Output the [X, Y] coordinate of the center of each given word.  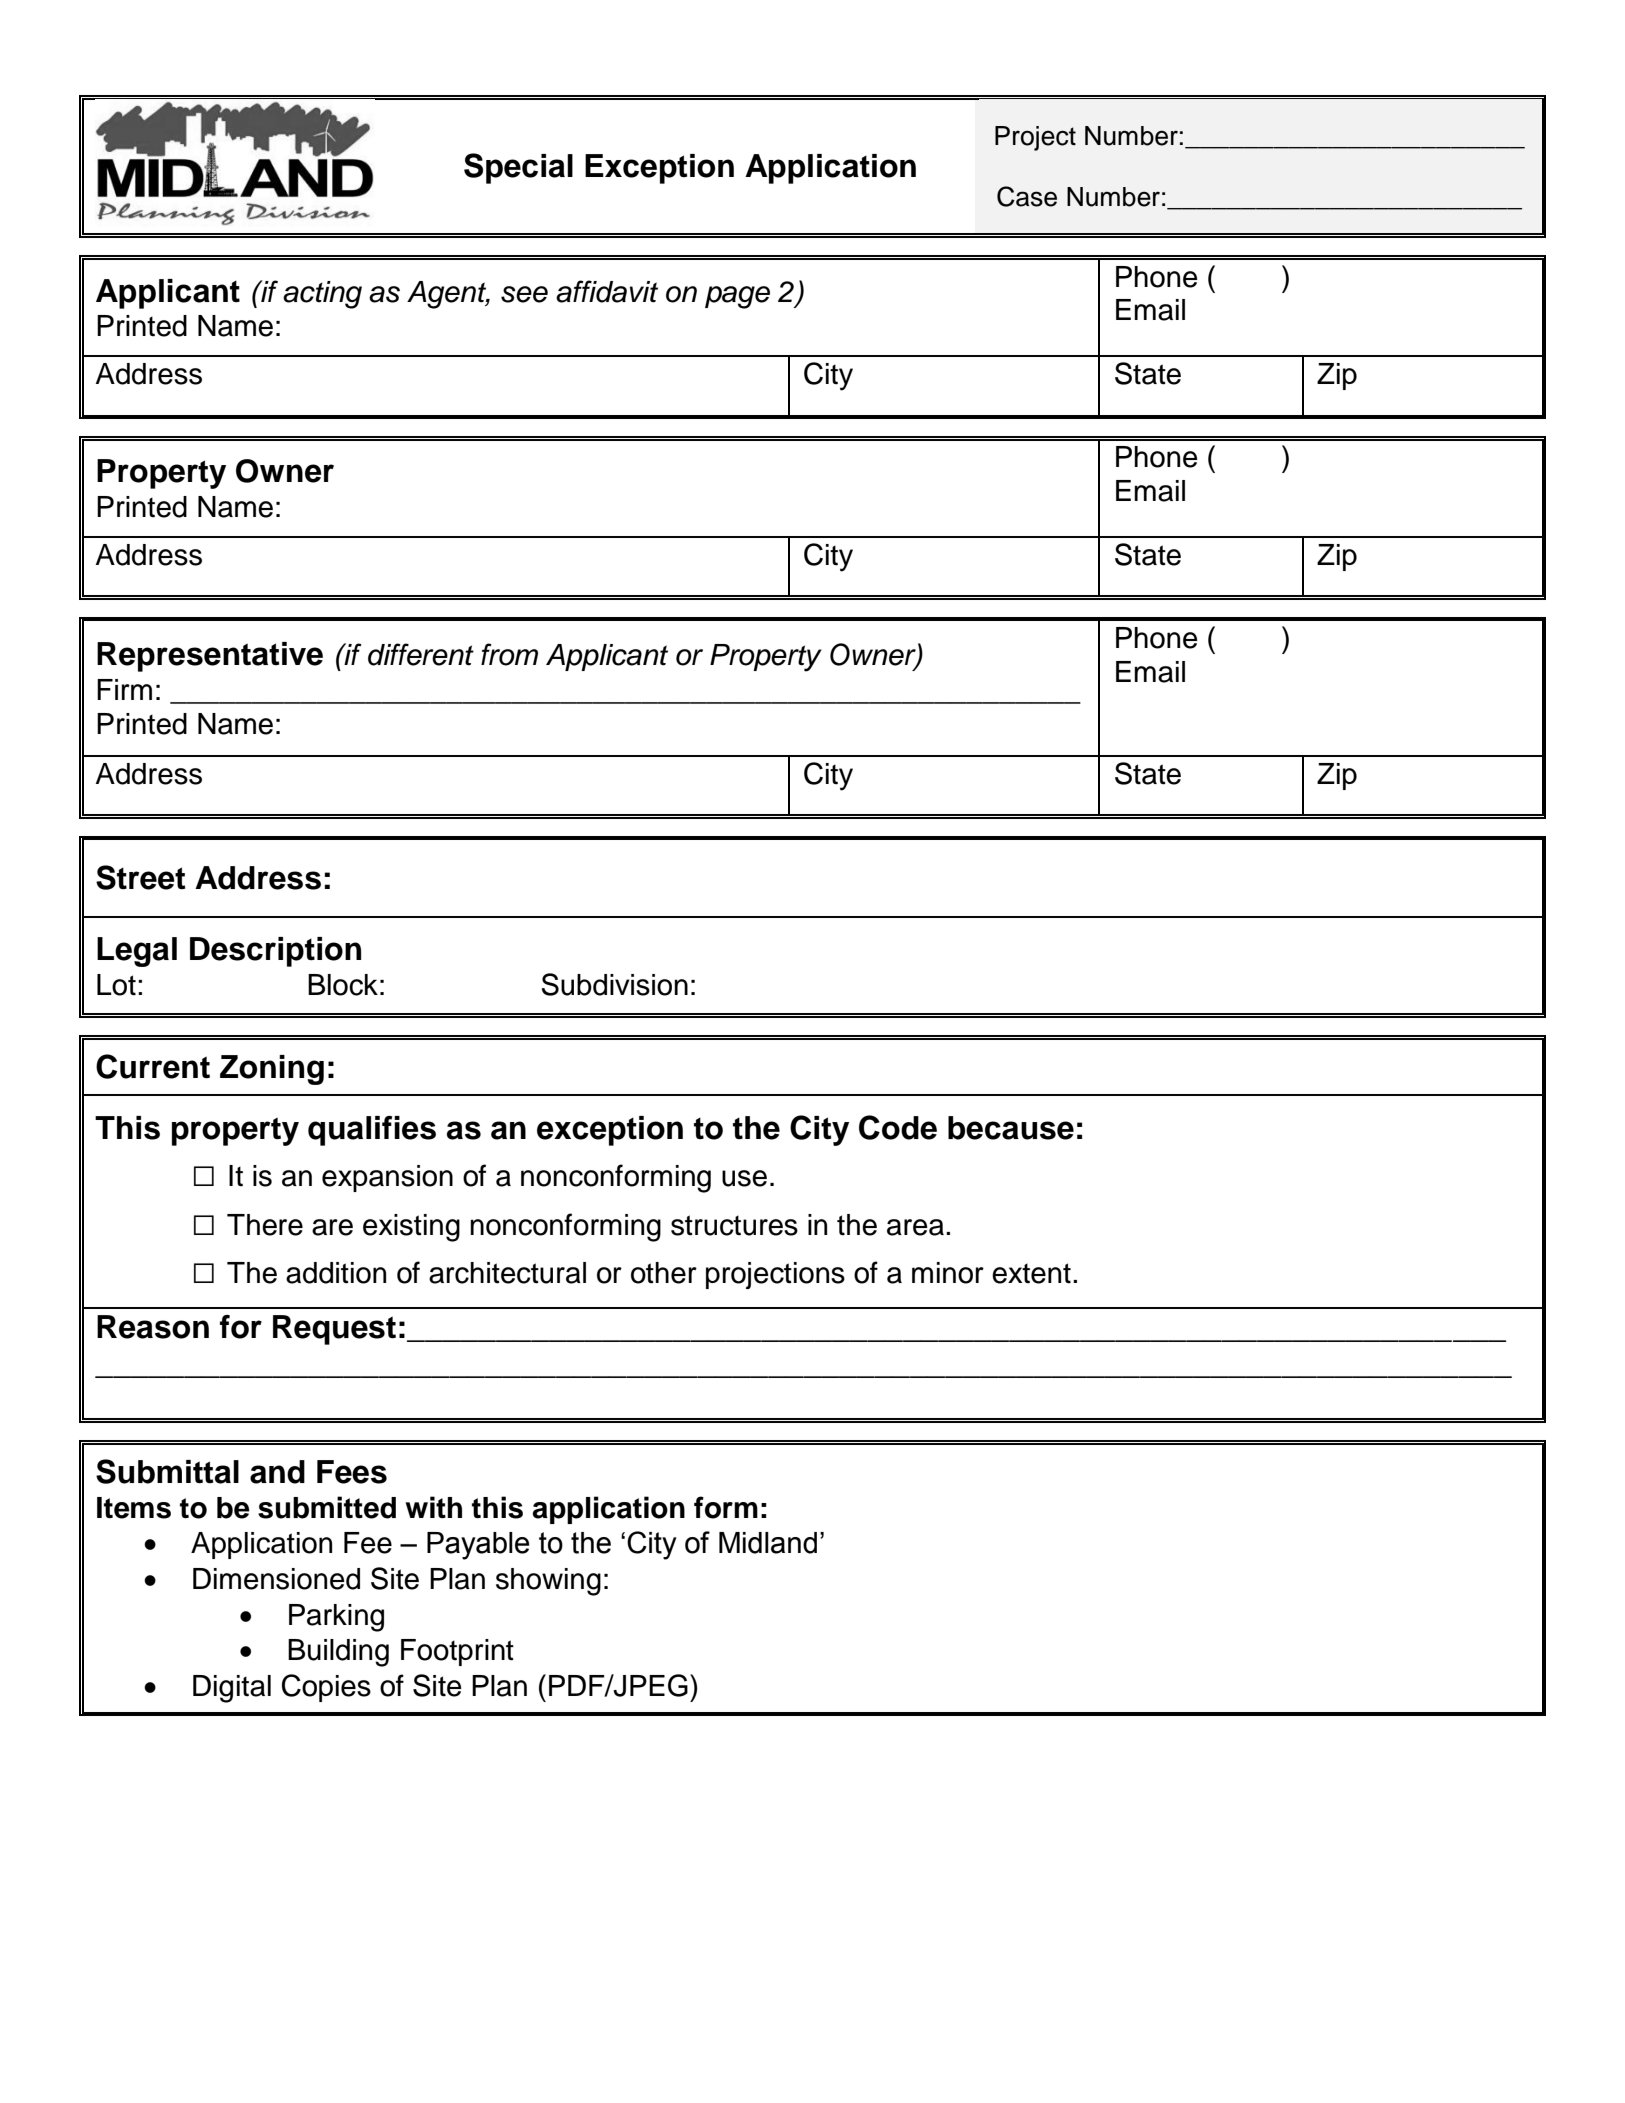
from [509, 654]
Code [898, 1127]
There [265, 1225]
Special [518, 168]
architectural [507, 1273]
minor [948, 1273]
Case [1027, 196]
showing [548, 1582]
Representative [210, 657]
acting [322, 295]
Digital [232, 1689]
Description [275, 952]
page [737, 297]
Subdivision [614, 984]
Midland [768, 1543]
